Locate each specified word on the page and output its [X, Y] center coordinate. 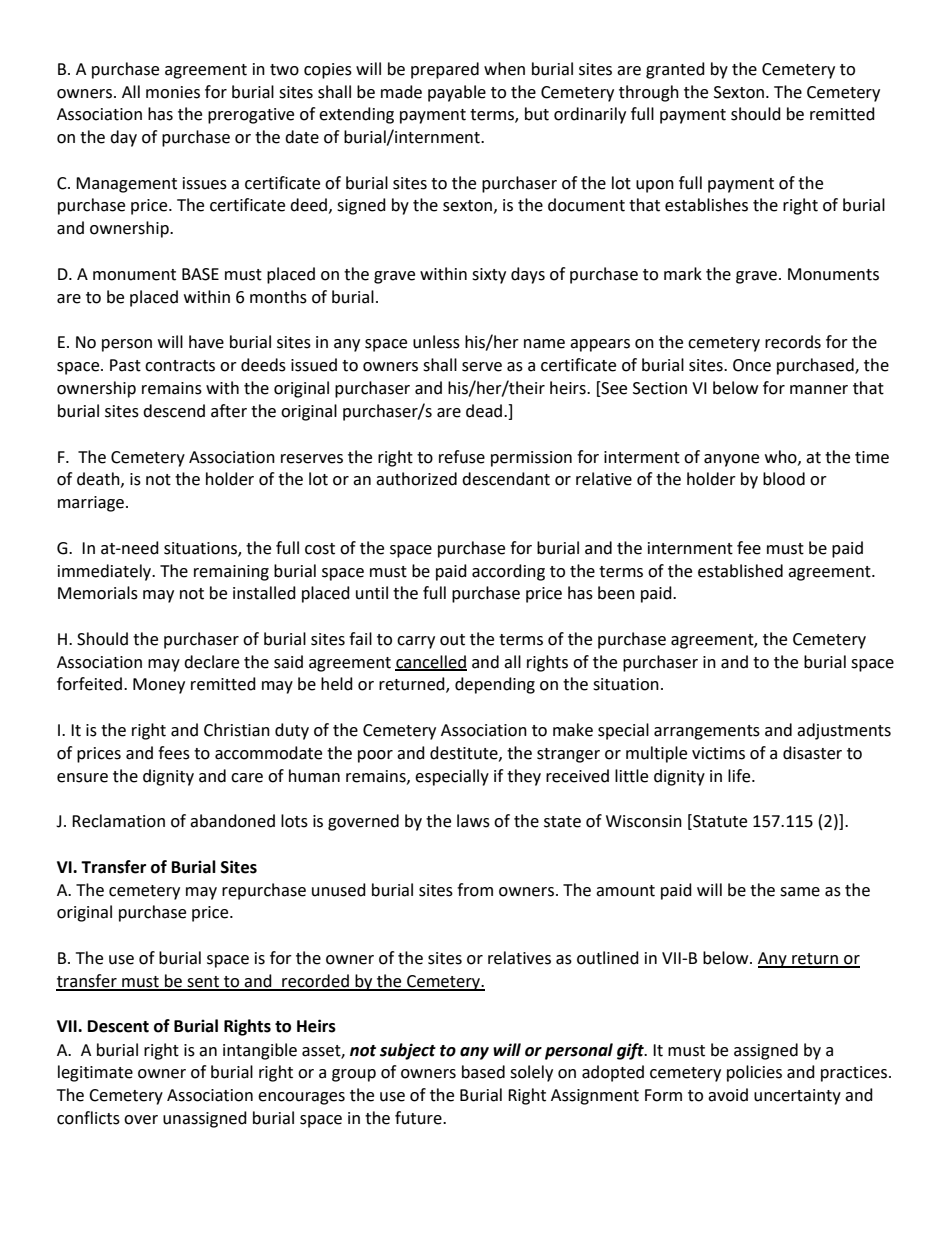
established [740, 571]
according [508, 572]
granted [675, 70]
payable [457, 93]
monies [173, 92]
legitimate [95, 1073]
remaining [231, 573]
